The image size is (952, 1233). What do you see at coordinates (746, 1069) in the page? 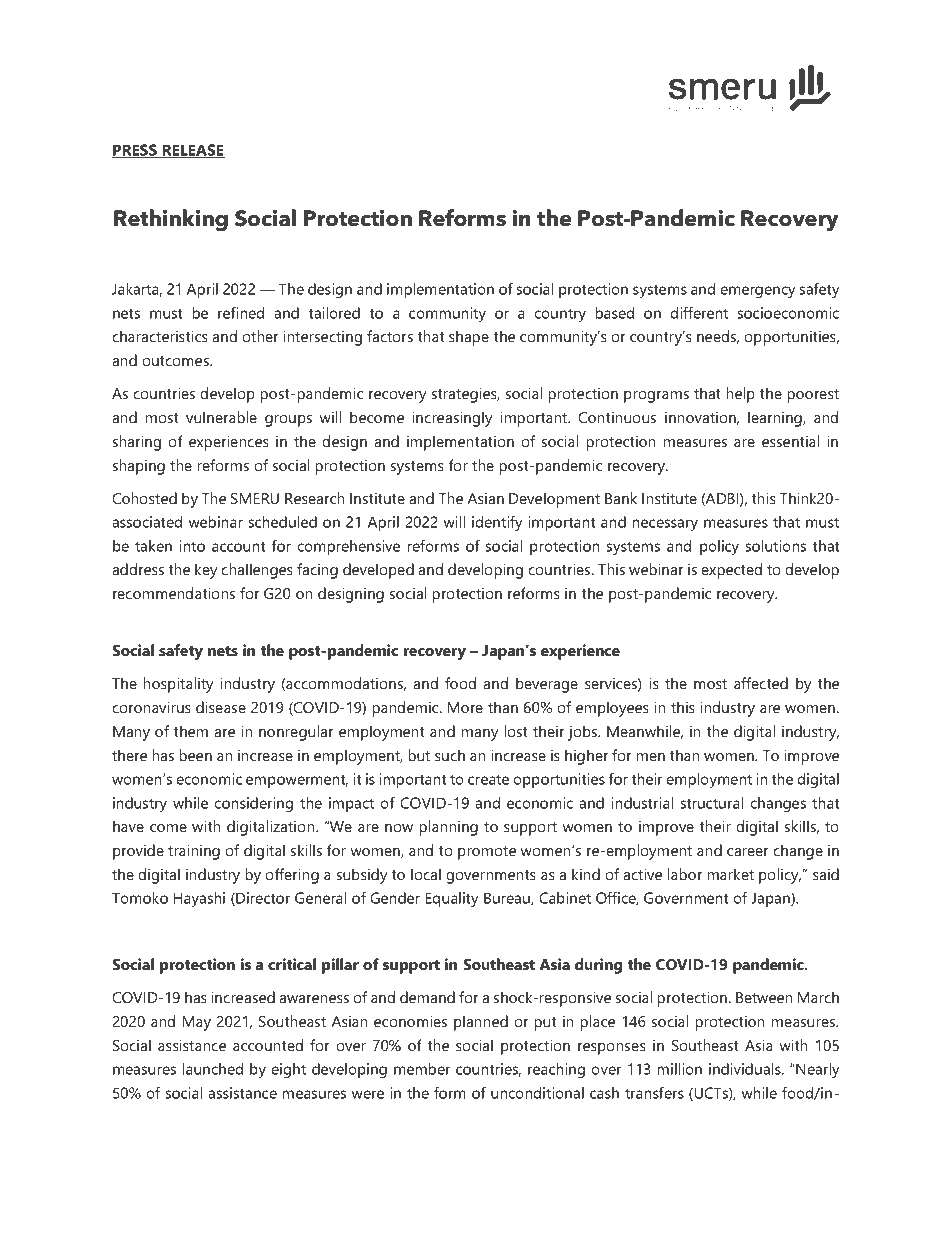
I see `individuals` at bounding box center [746, 1069].
